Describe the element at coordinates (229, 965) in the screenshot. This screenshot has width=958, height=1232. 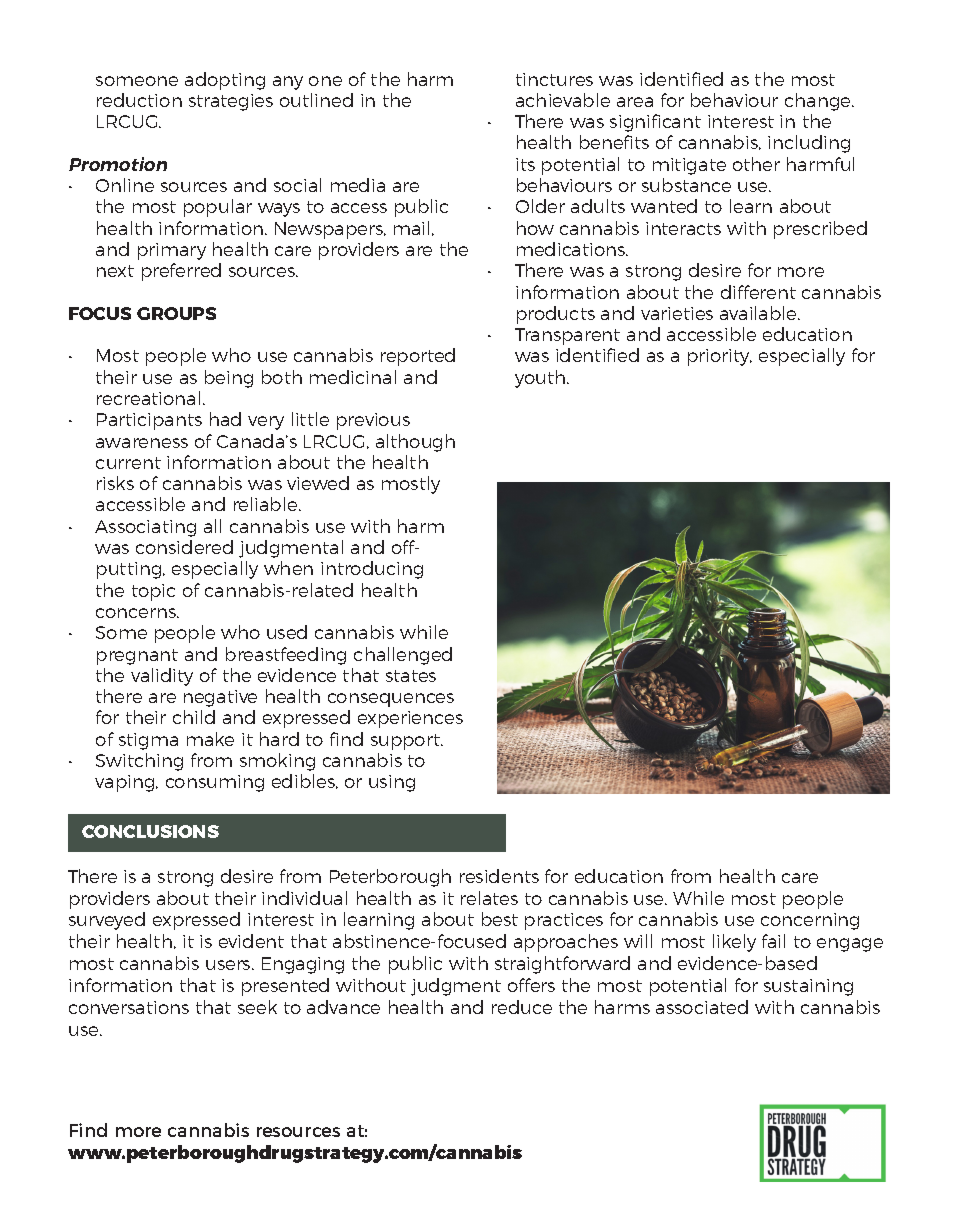
I see `users` at that location.
